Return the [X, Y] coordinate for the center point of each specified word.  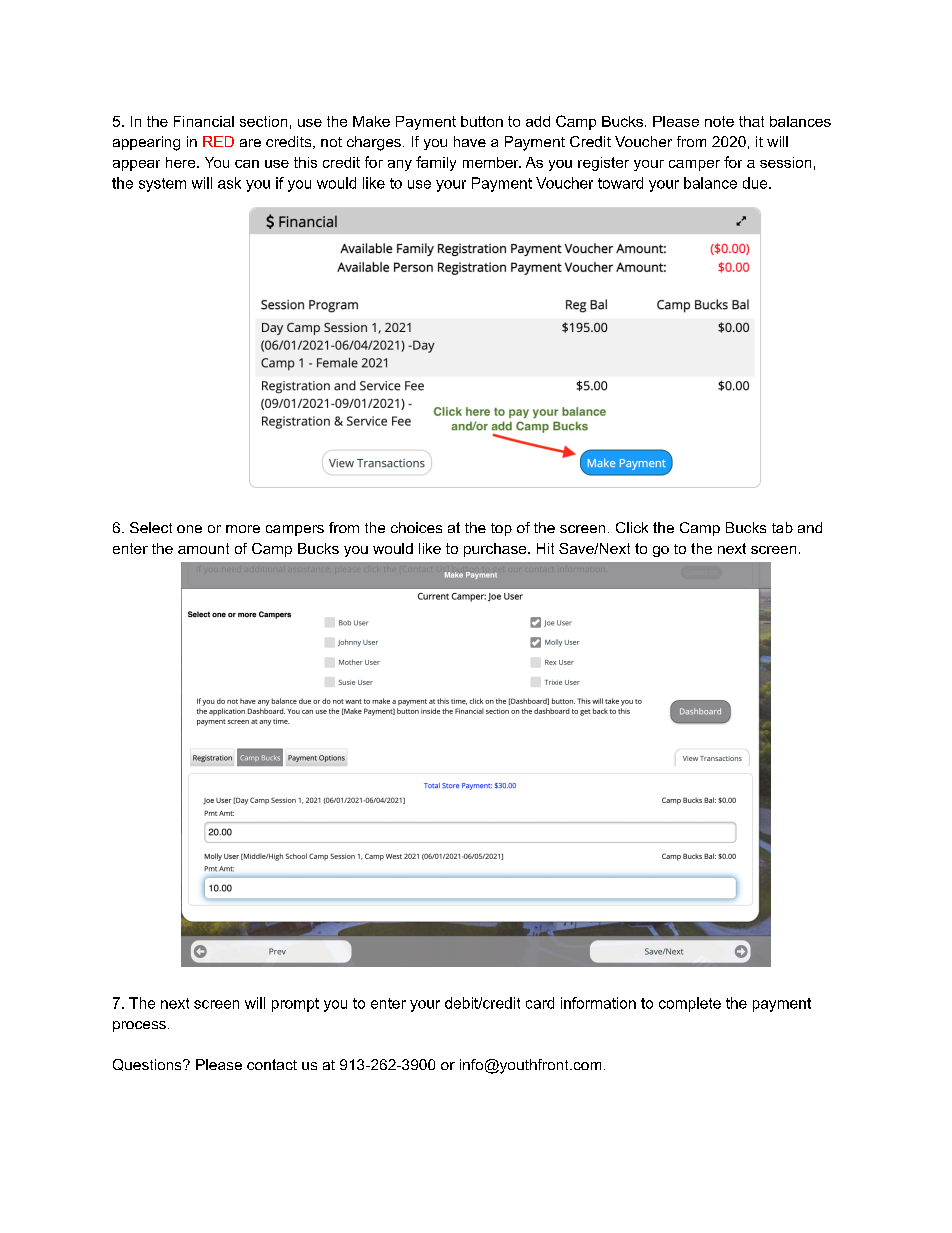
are [250, 143]
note [719, 121]
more [243, 529]
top [501, 529]
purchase [496, 550]
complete [690, 1004]
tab [782, 527]
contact [272, 1064]
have [470, 141]
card [540, 1003]
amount [203, 548]
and [810, 527]
